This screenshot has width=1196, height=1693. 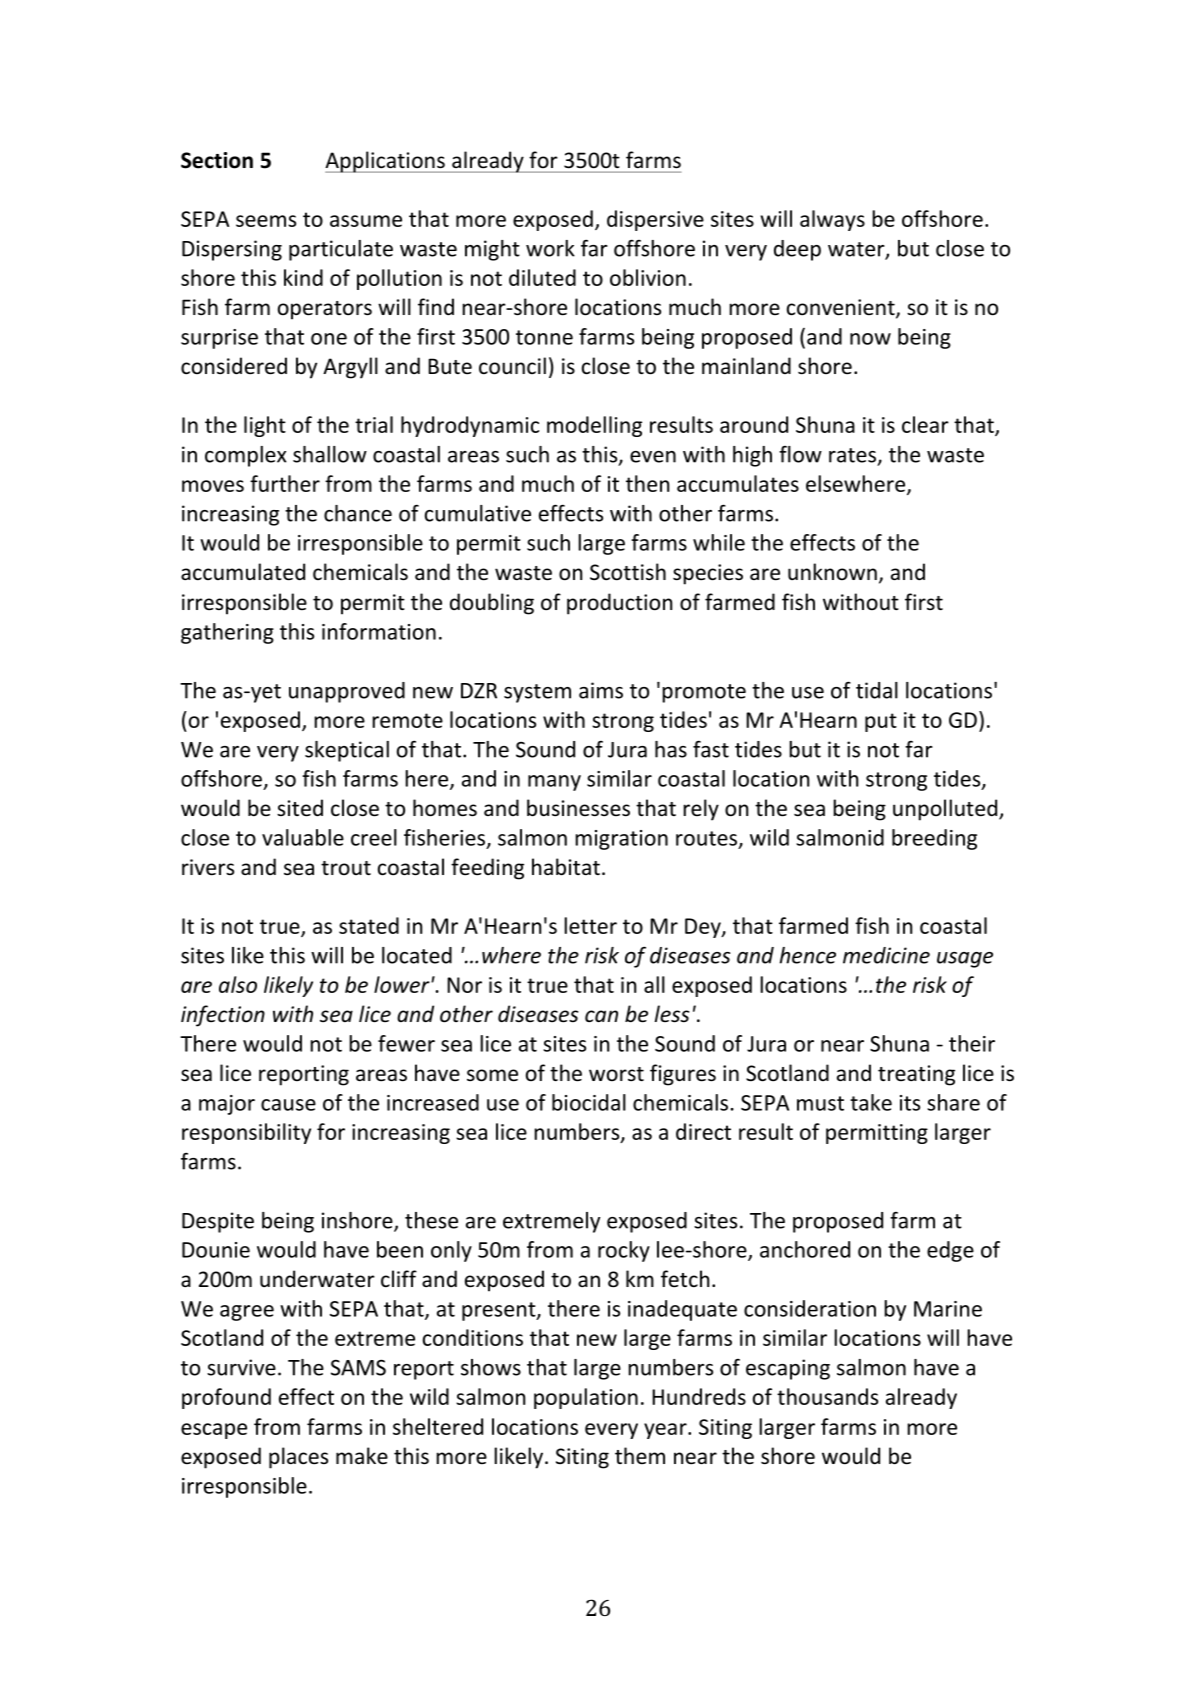 I want to click on places, so click(x=298, y=1458).
